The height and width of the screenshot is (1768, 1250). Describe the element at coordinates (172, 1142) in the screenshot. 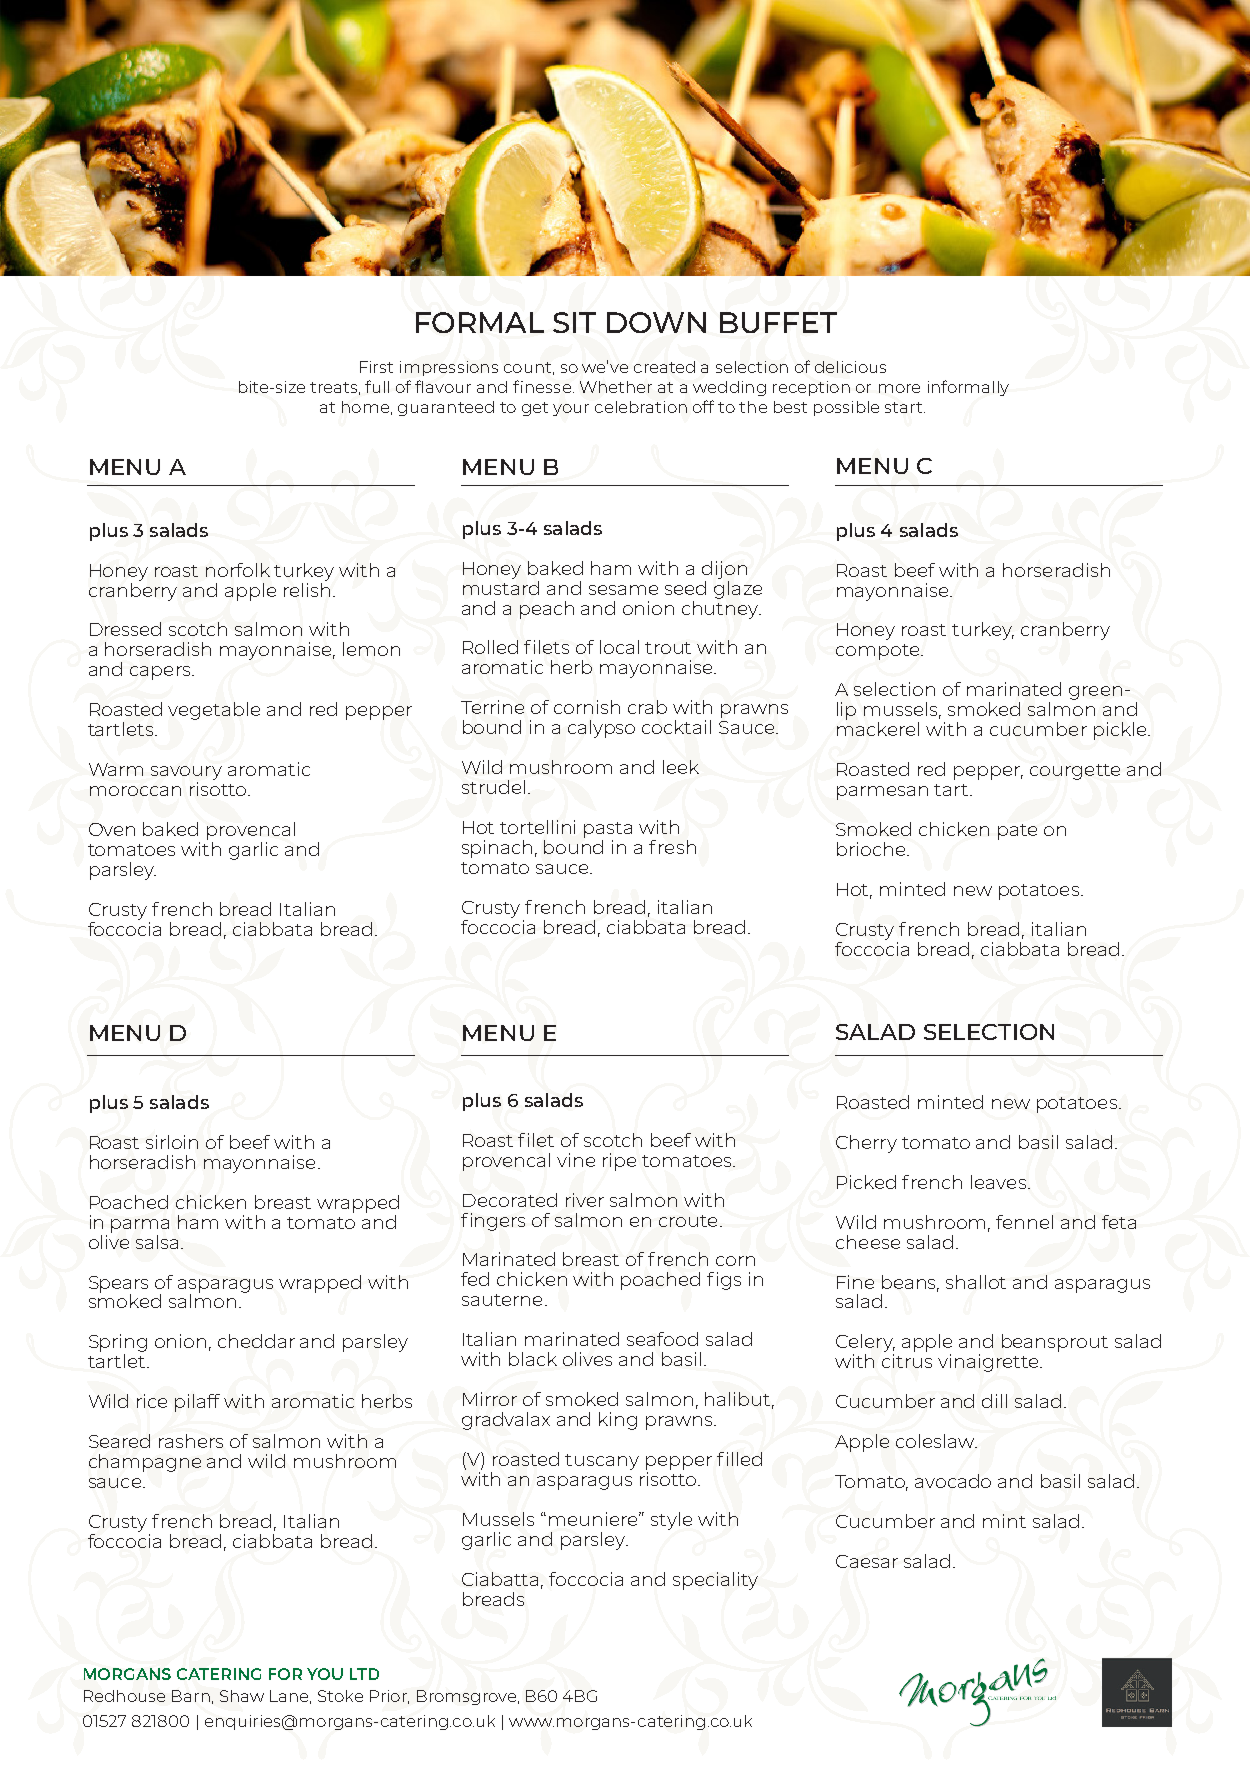

I see `sirloin` at that location.
